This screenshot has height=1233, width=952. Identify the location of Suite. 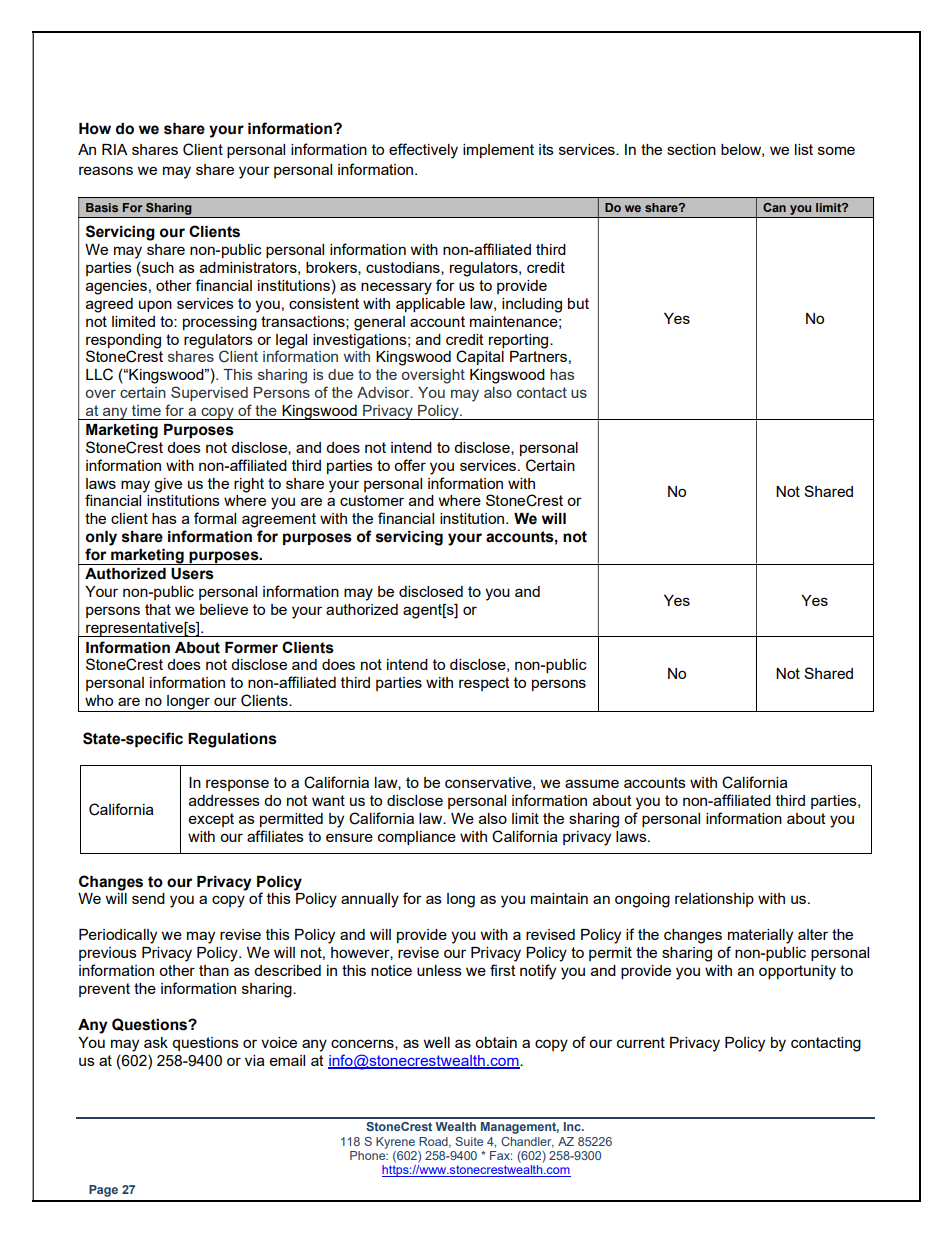
(469, 1141).
